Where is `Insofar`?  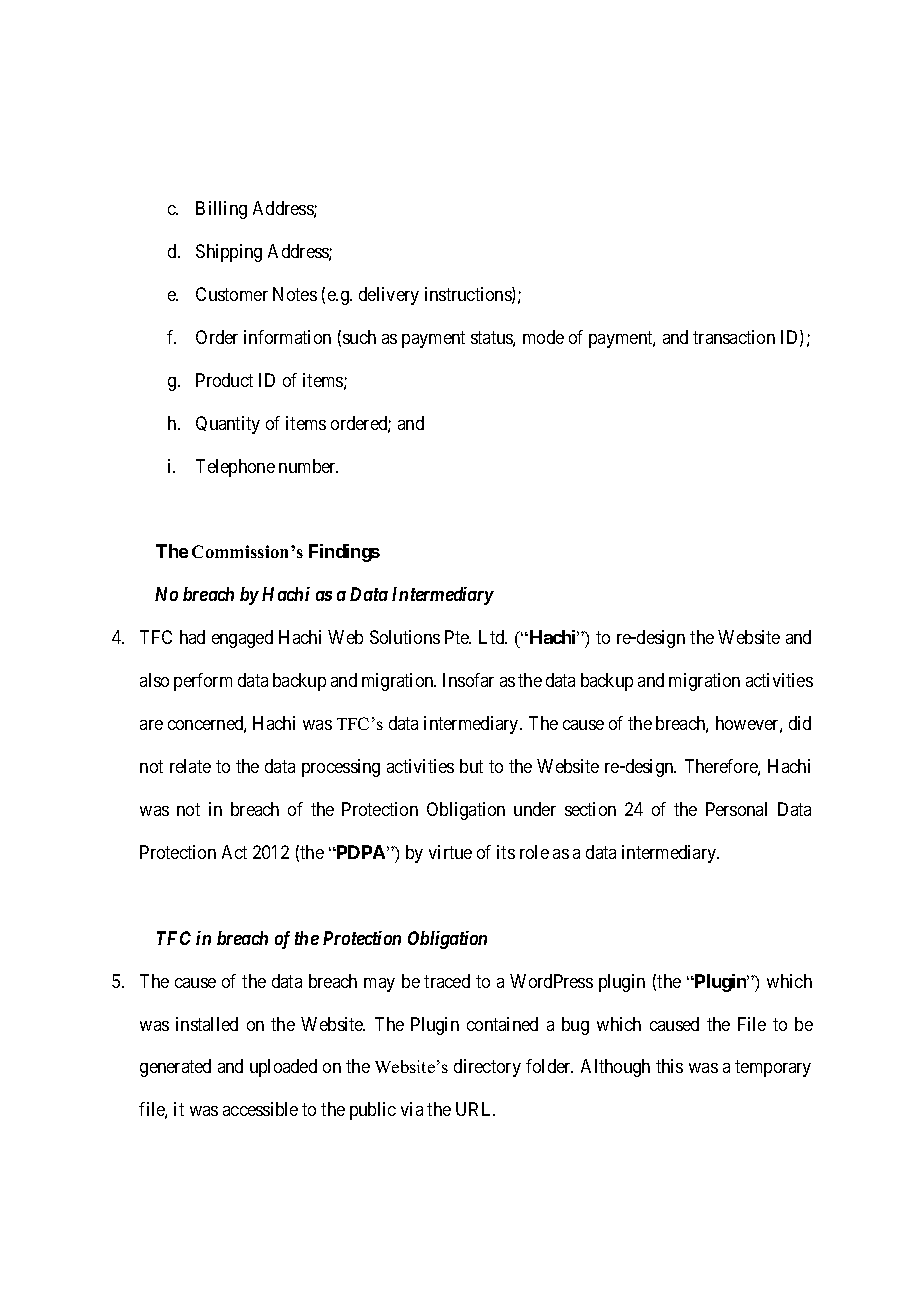 Insofar is located at coordinates (468, 680).
